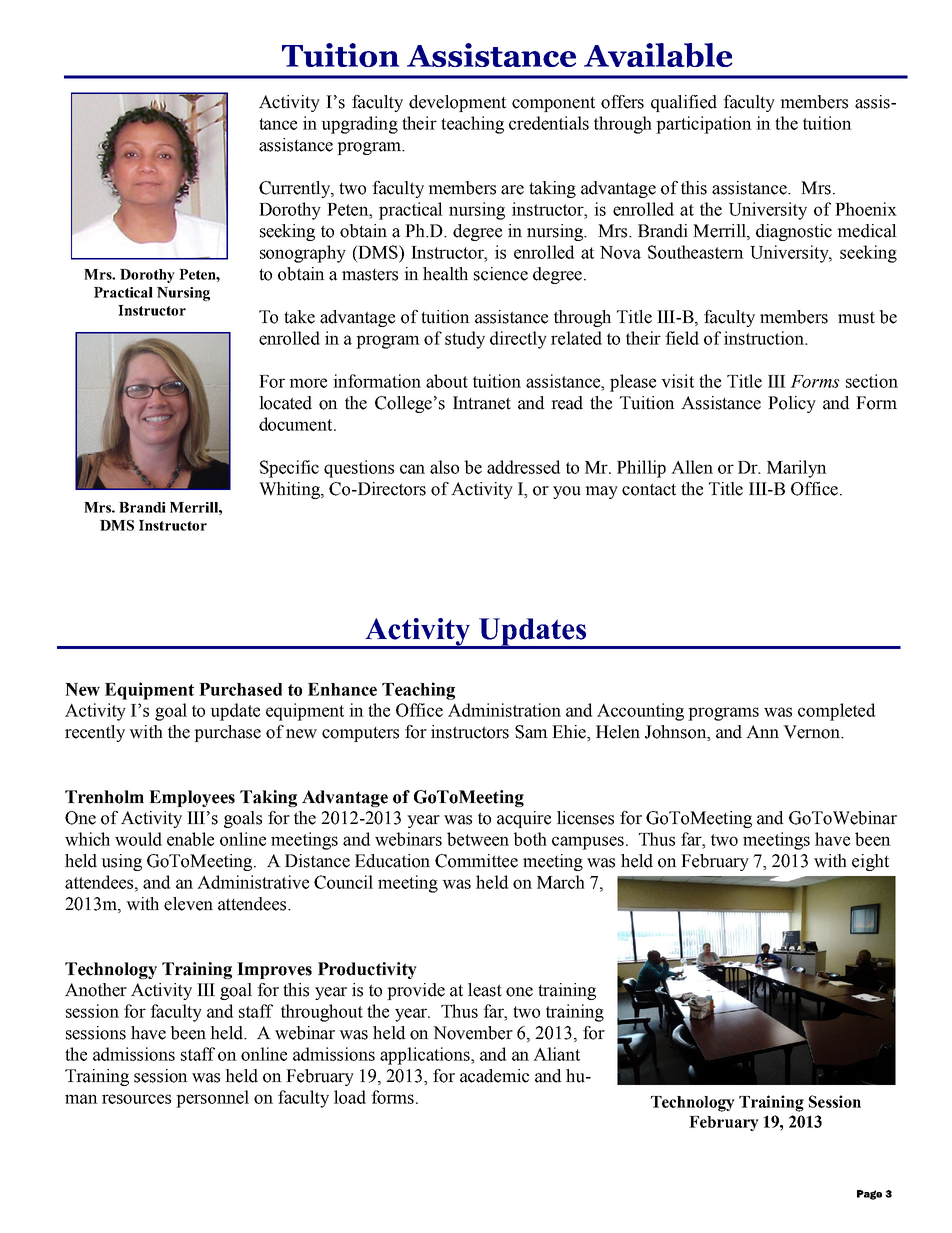  What do you see at coordinates (869, 1195) in the screenshot?
I see `Page` at bounding box center [869, 1195].
